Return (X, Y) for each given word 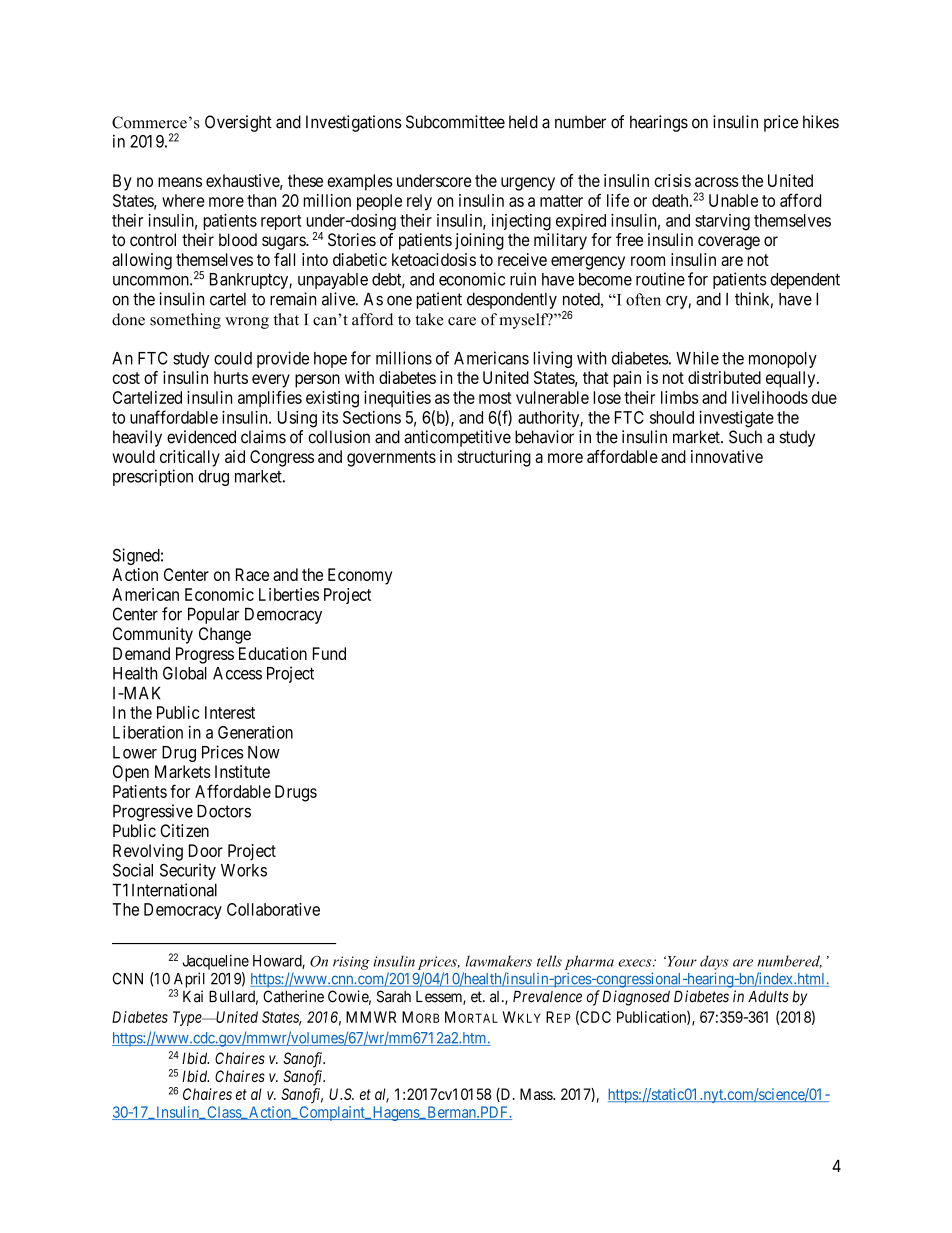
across (717, 182)
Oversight (238, 123)
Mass (537, 1094)
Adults (768, 997)
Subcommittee (455, 122)
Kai (193, 996)
